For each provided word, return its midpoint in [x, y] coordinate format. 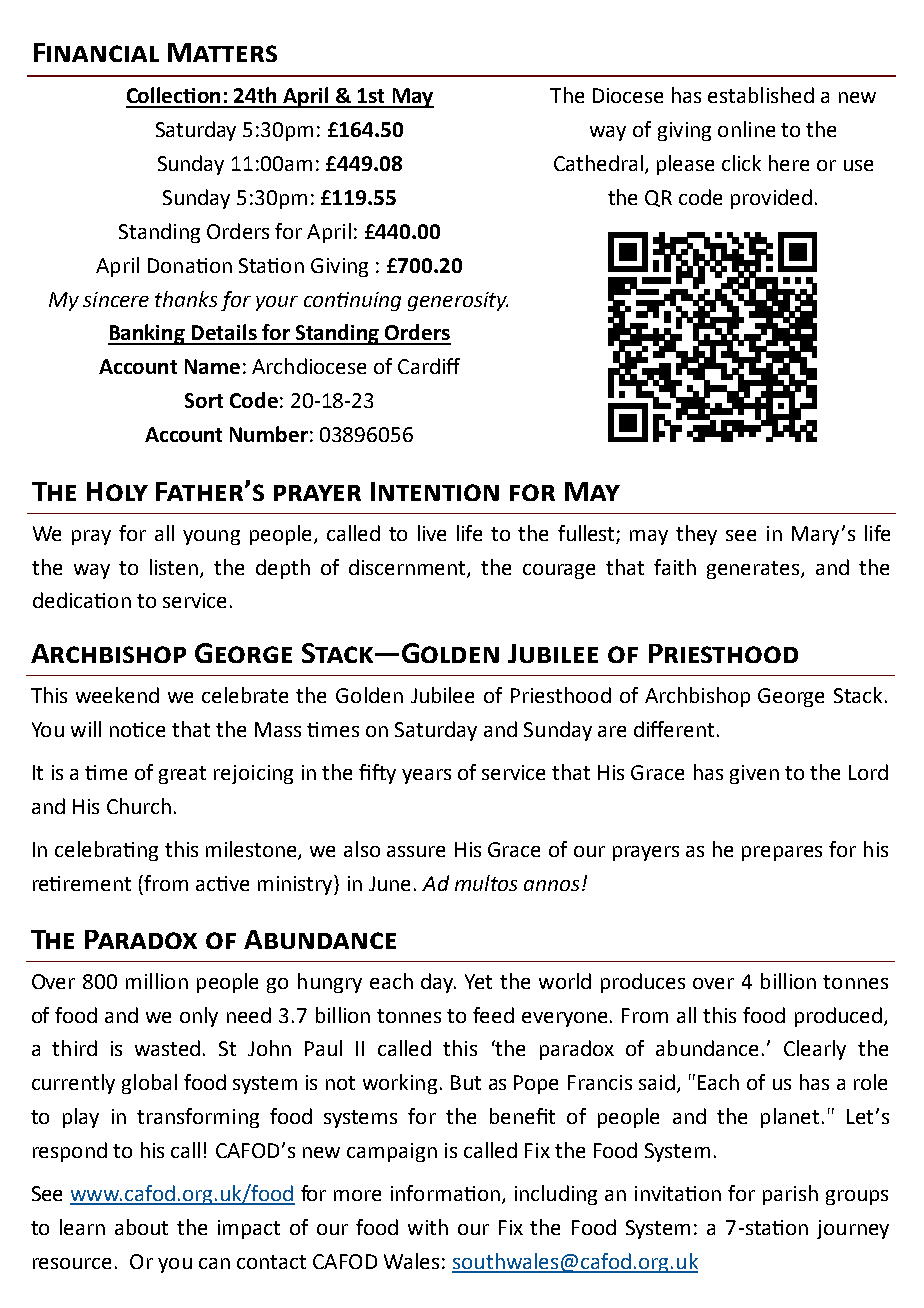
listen [174, 567]
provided [771, 199]
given [754, 774]
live [432, 533]
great [182, 775]
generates [753, 570]
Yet [478, 981]
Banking [148, 334]
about [141, 1227]
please [685, 165]
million [157, 981]
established [761, 95]
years [426, 776]
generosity [458, 301]
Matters [222, 52]
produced [838, 1017]
